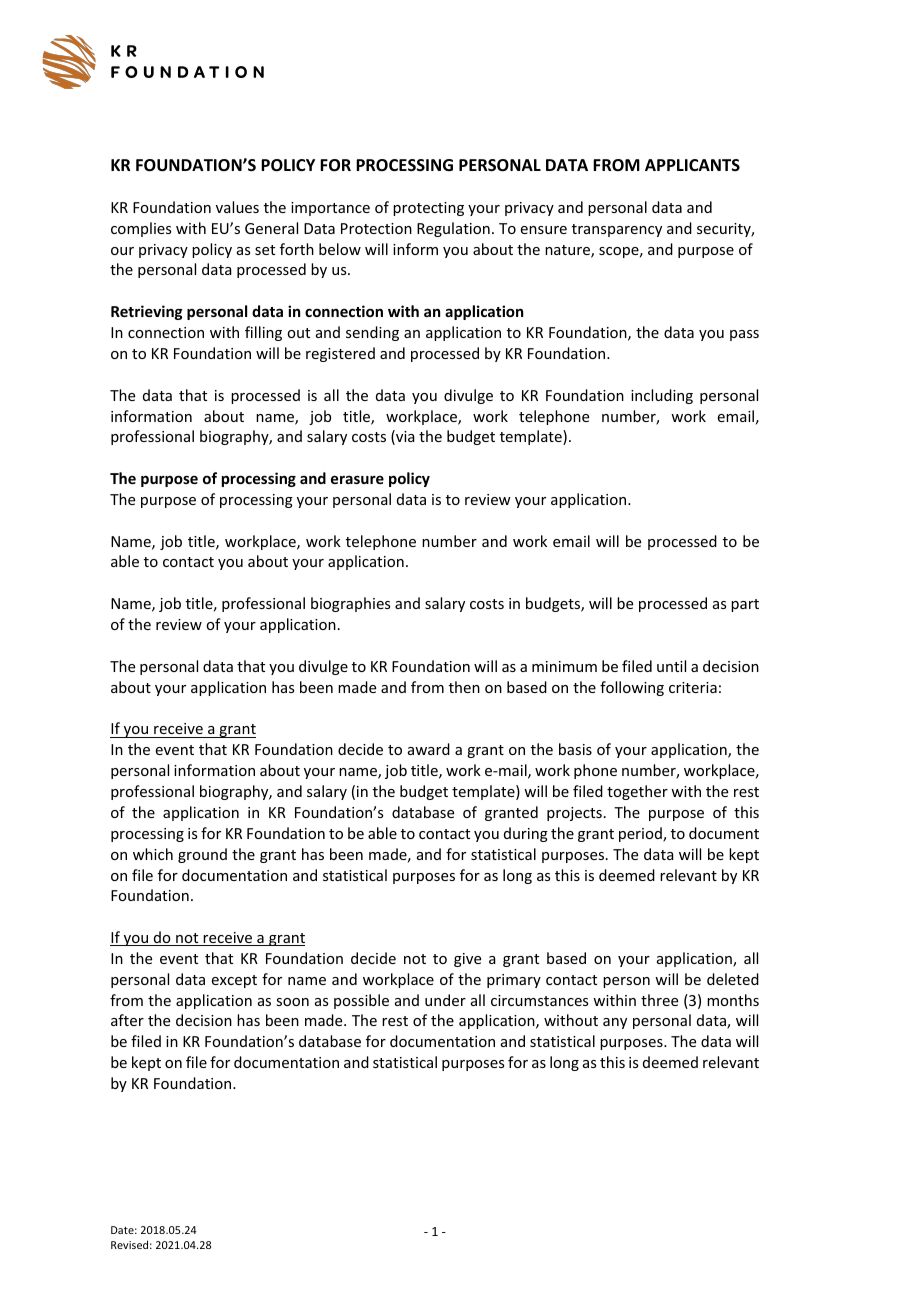 The image size is (924, 1308). What do you see at coordinates (659, 1000) in the document?
I see `three` at bounding box center [659, 1000].
